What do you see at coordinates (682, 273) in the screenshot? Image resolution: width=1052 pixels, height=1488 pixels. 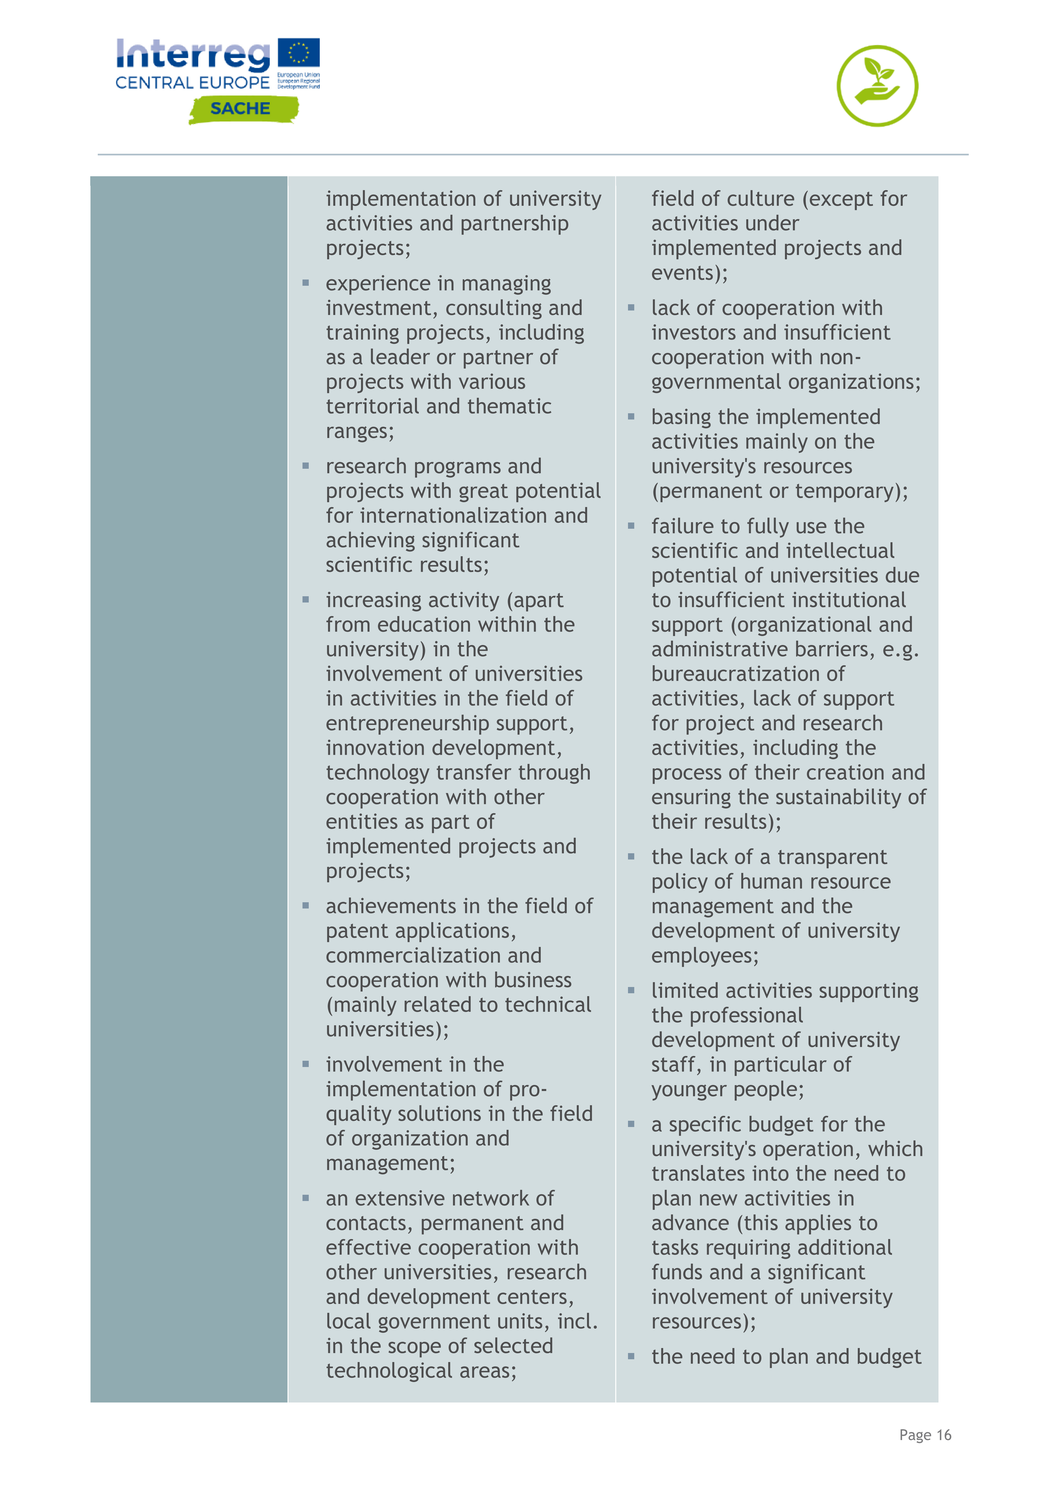 I see `events` at bounding box center [682, 273].
